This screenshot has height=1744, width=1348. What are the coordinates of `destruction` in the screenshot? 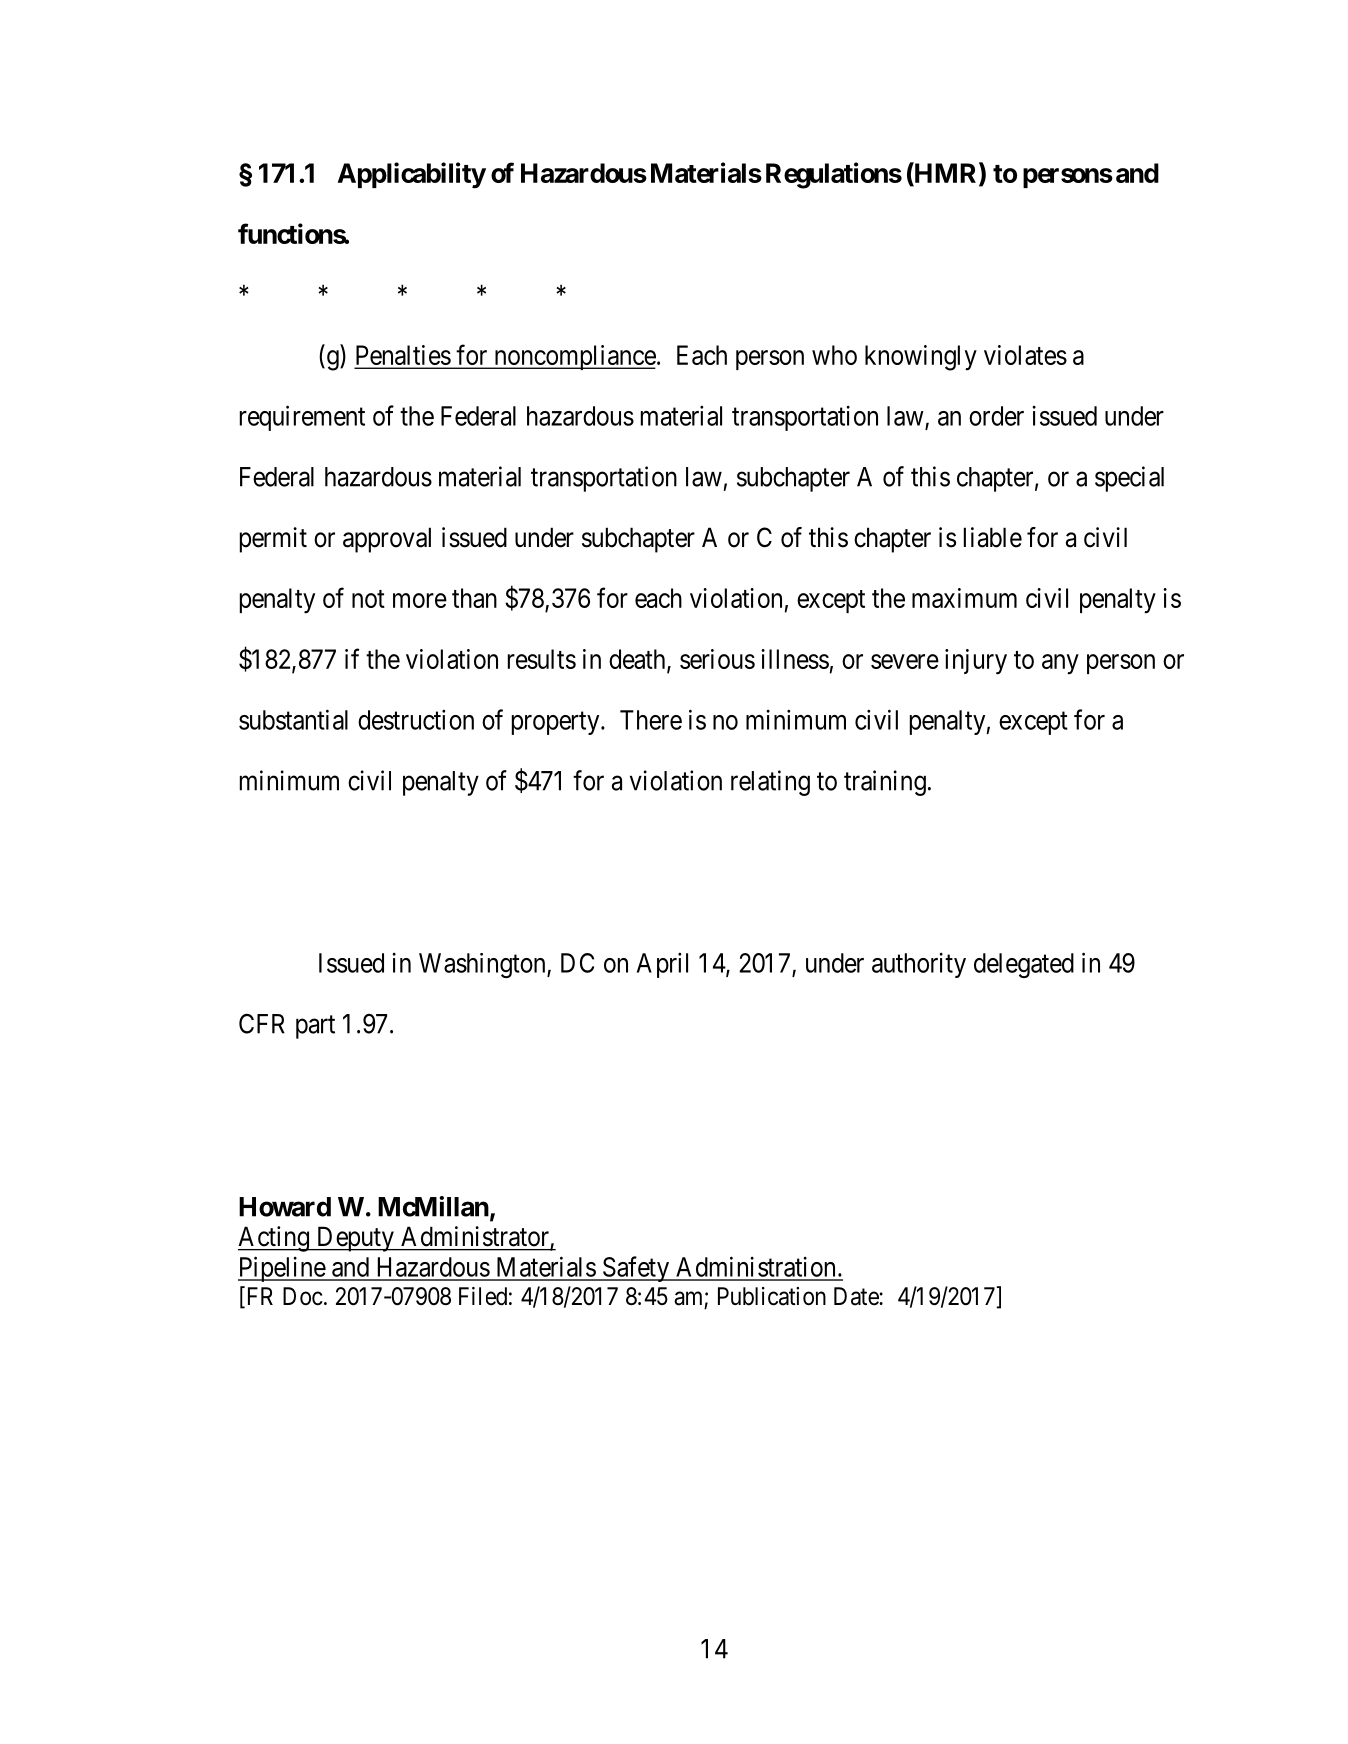 It's located at (416, 720).
